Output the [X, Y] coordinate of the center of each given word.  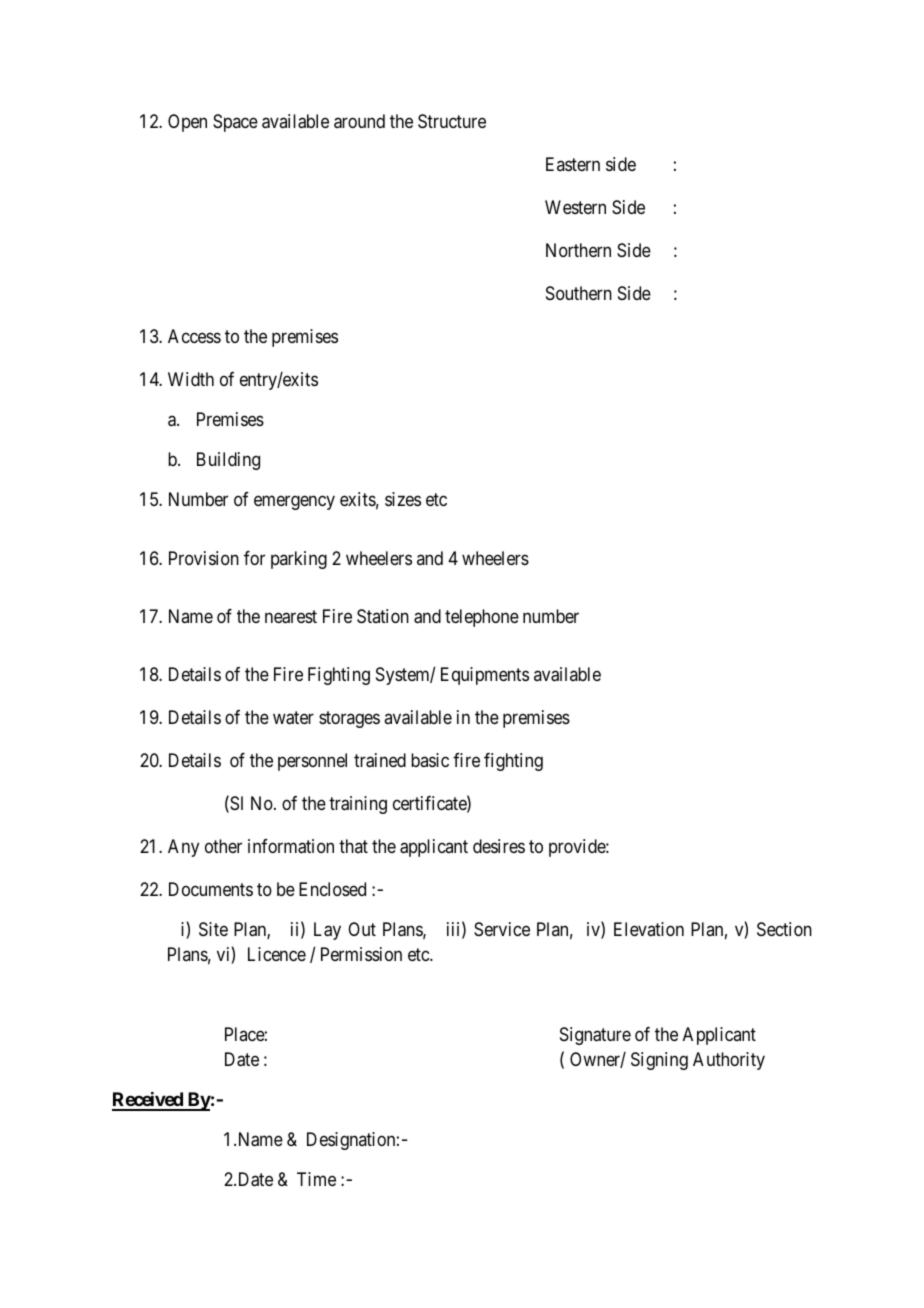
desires [499, 846]
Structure [452, 121]
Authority [729, 1061]
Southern [579, 293]
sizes [403, 499]
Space [235, 123]
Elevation [649, 929]
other [223, 846]
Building [228, 461]
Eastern [573, 164]
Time [316, 1179]
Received [148, 1101]
